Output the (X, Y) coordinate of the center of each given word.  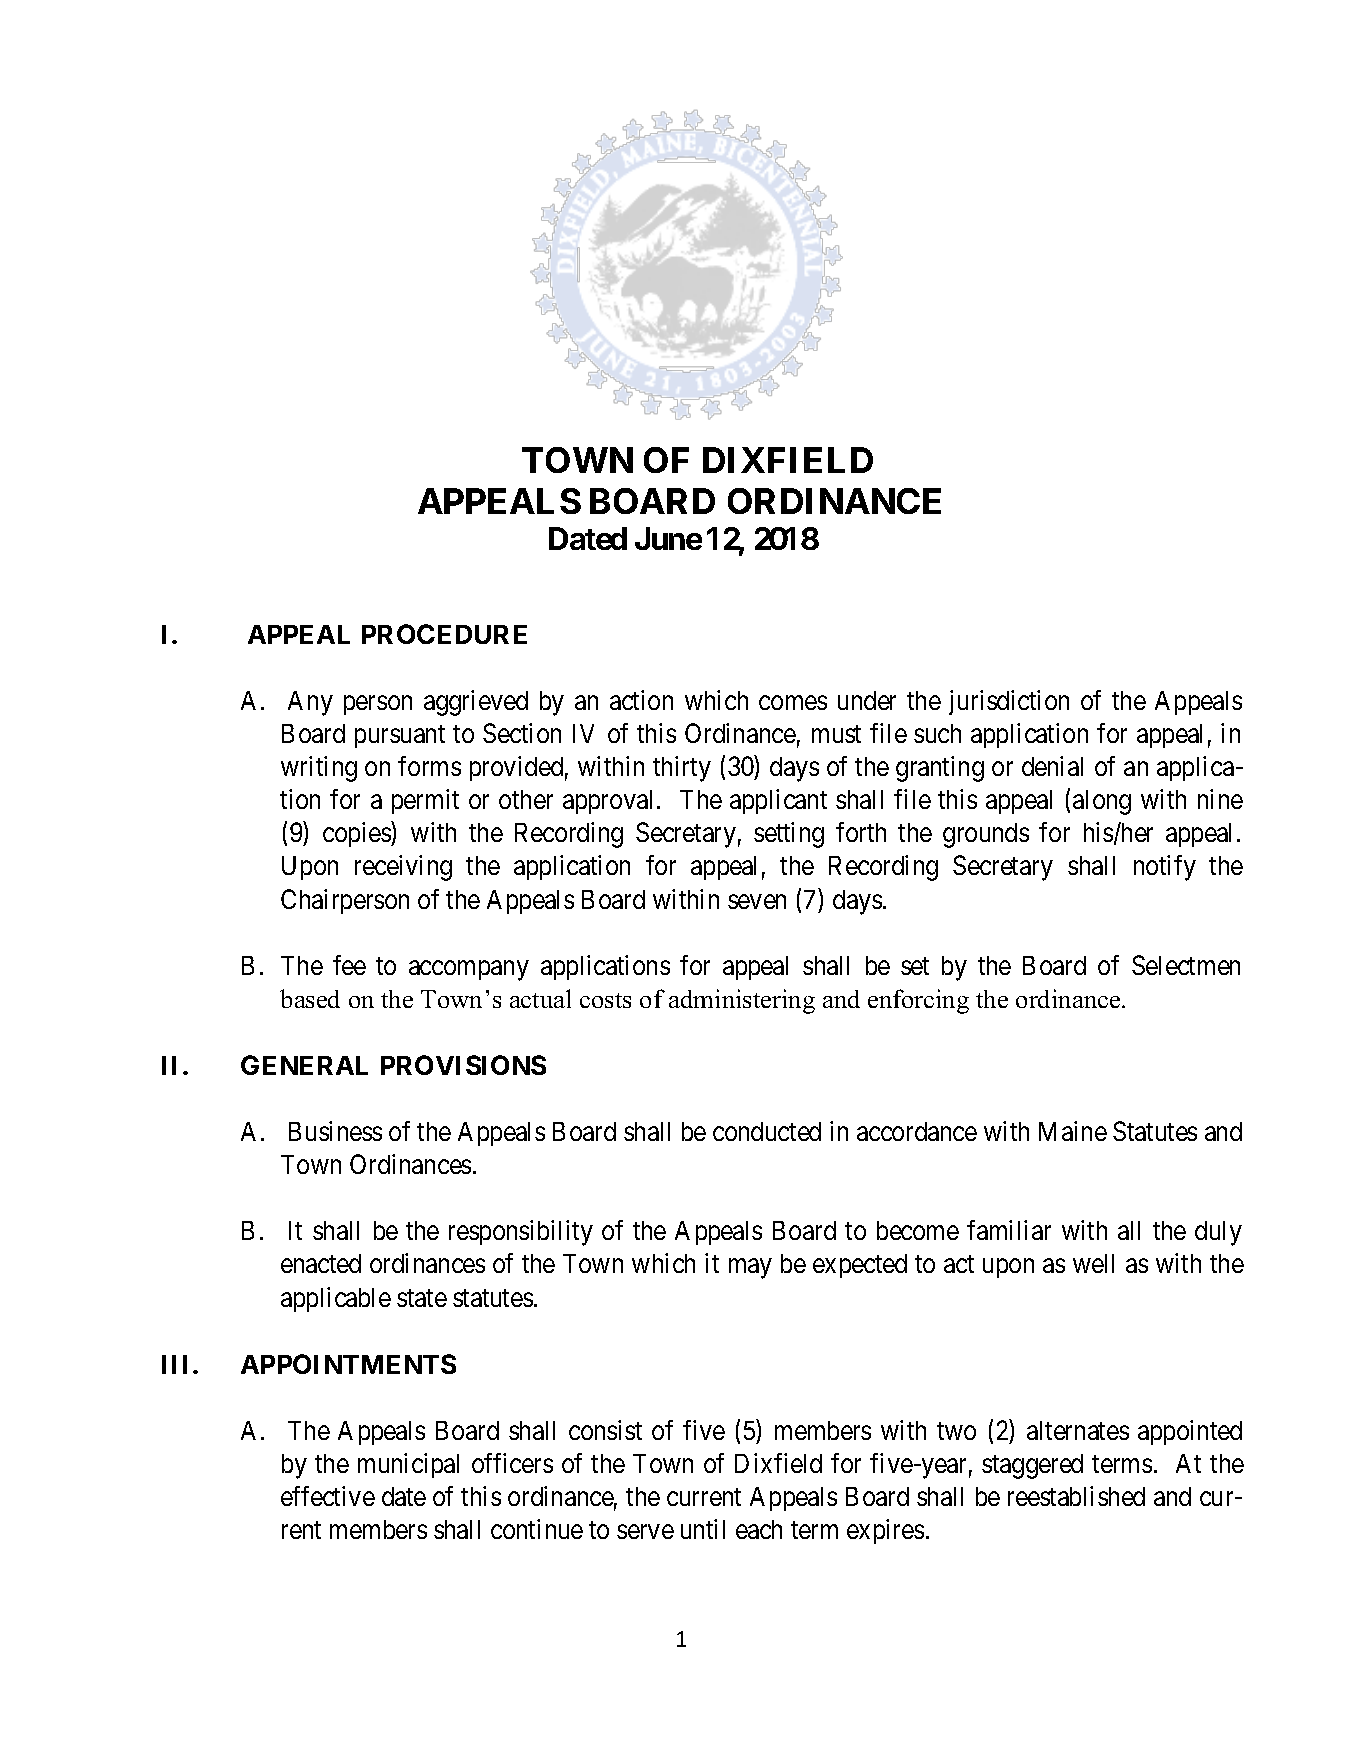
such (937, 733)
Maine (1073, 1131)
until (703, 1529)
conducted (767, 1131)
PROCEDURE (444, 634)
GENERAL (304, 1065)
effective (328, 1496)
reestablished (1076, 1496)
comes (793, 702)
